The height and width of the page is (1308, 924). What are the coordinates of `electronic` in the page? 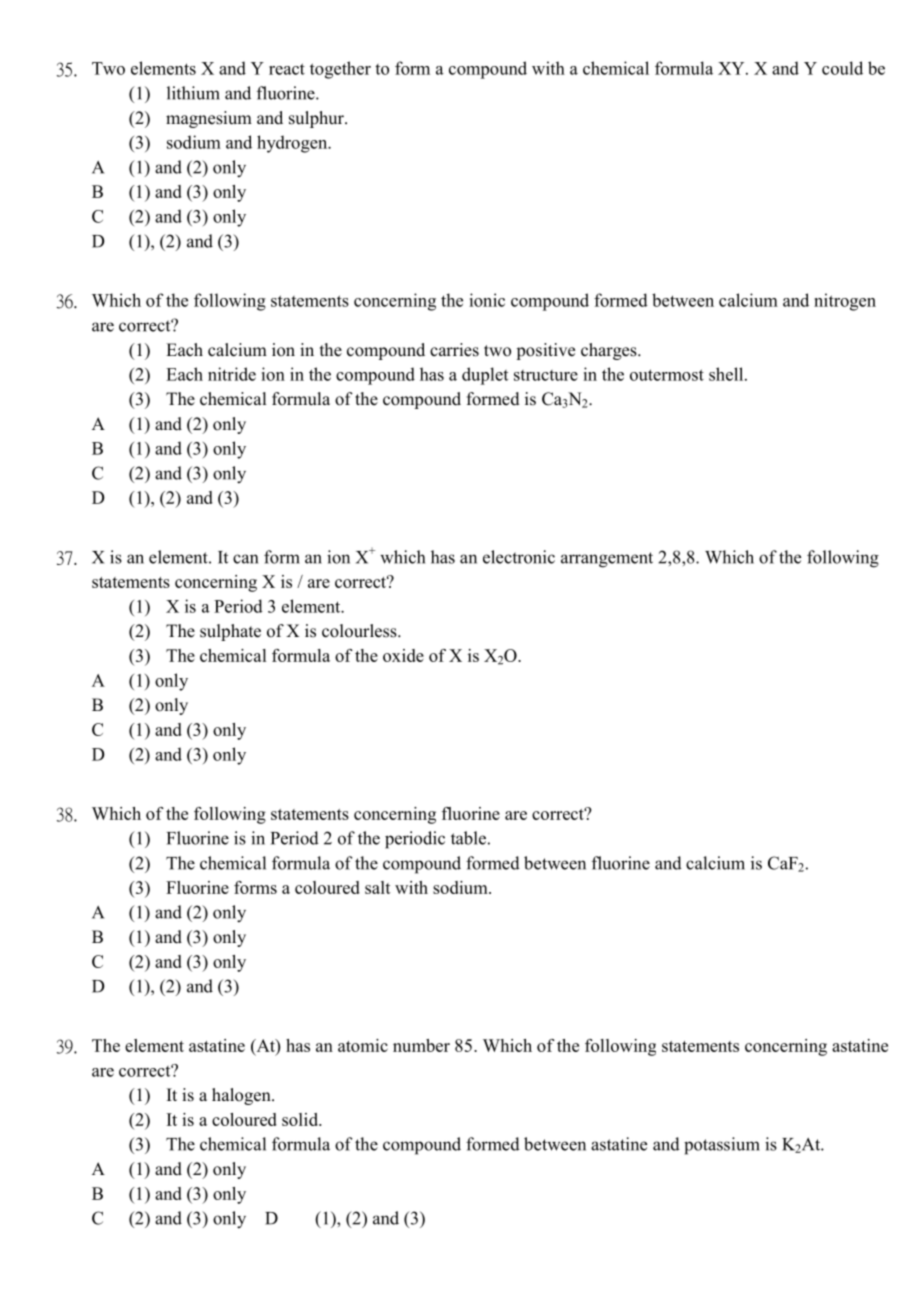 It's located at (519, 557).
